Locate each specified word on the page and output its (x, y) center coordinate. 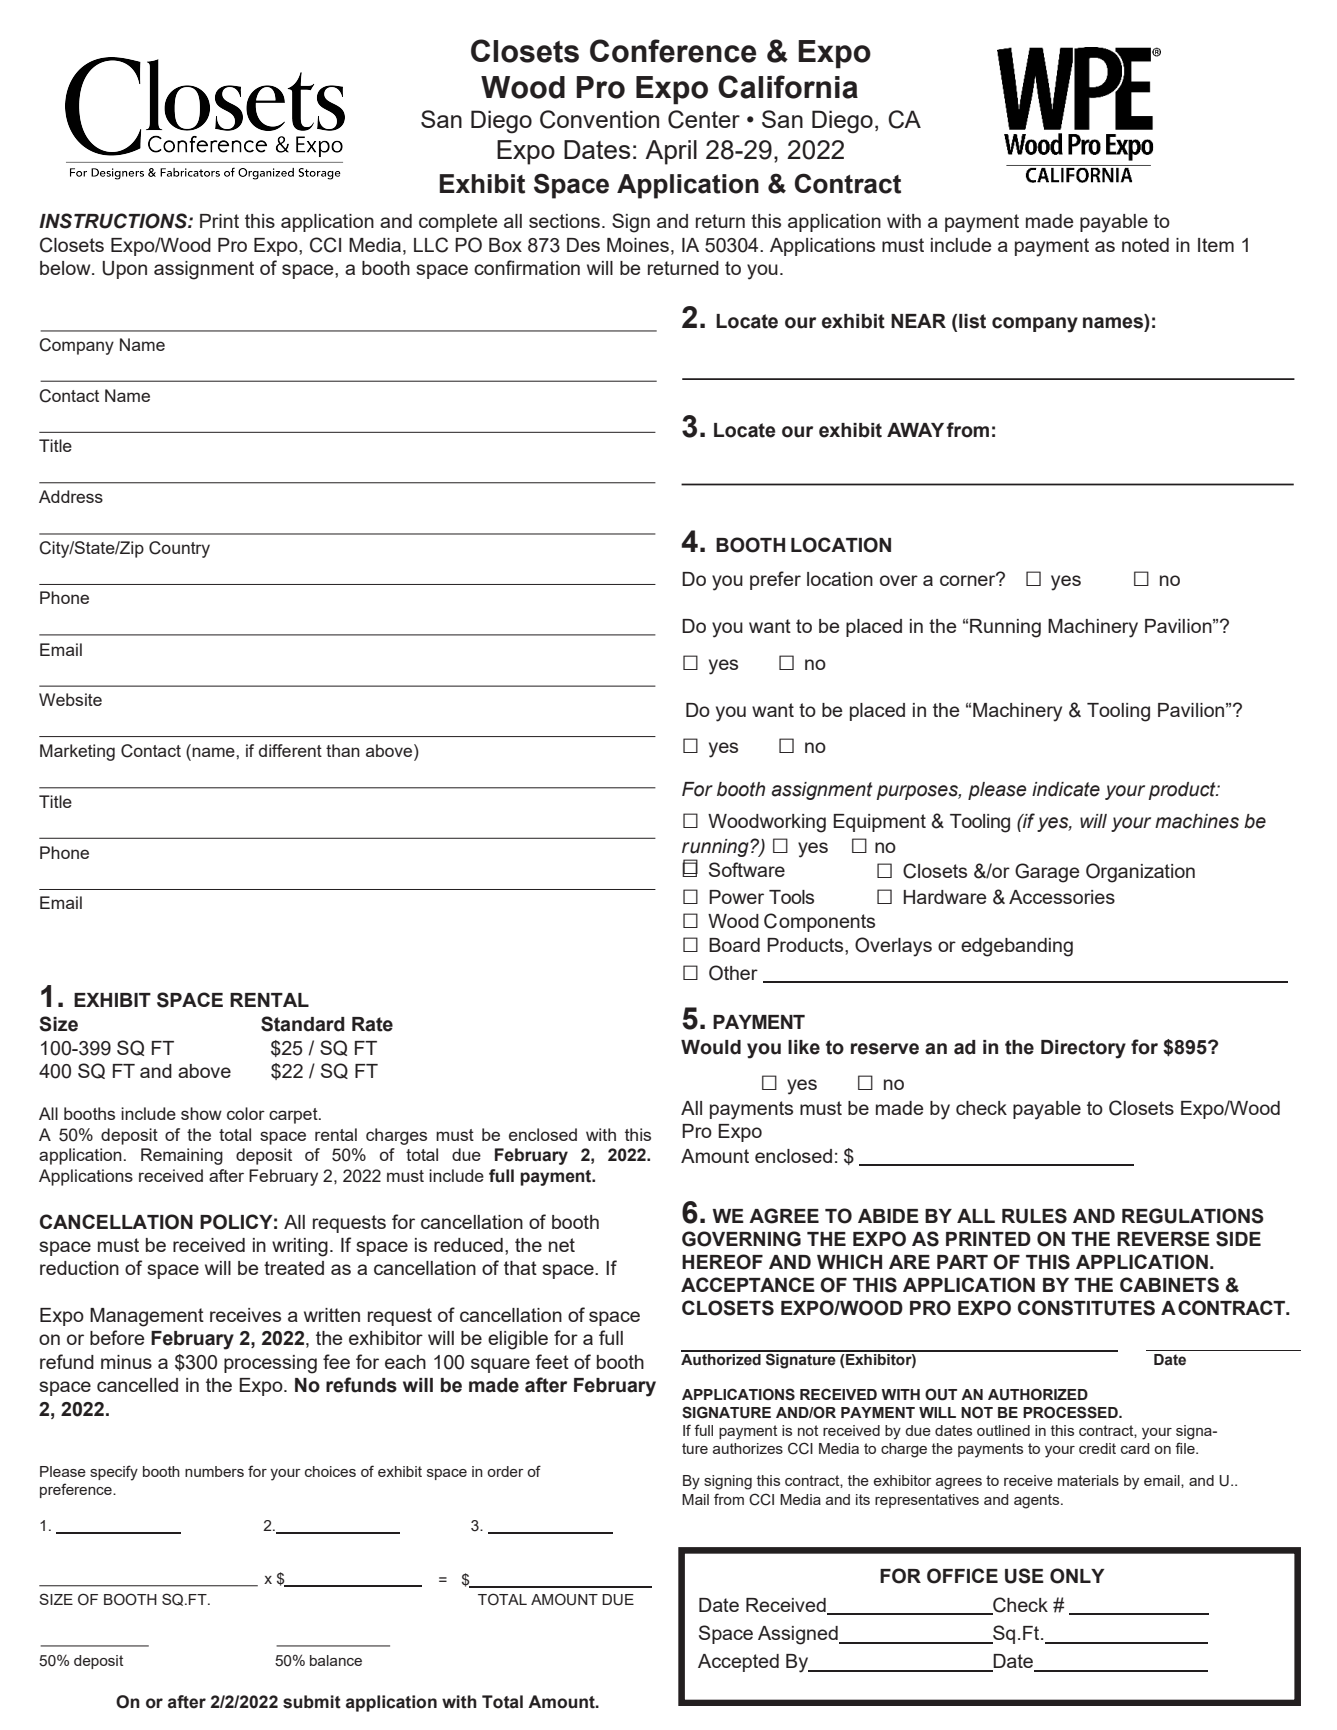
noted (1145, 245)
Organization (1140, 873)
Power (736, 897)
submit (312, 1702)
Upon (124, 270)
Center (704, 119)
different (290, 750)
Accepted (738, 1663)
